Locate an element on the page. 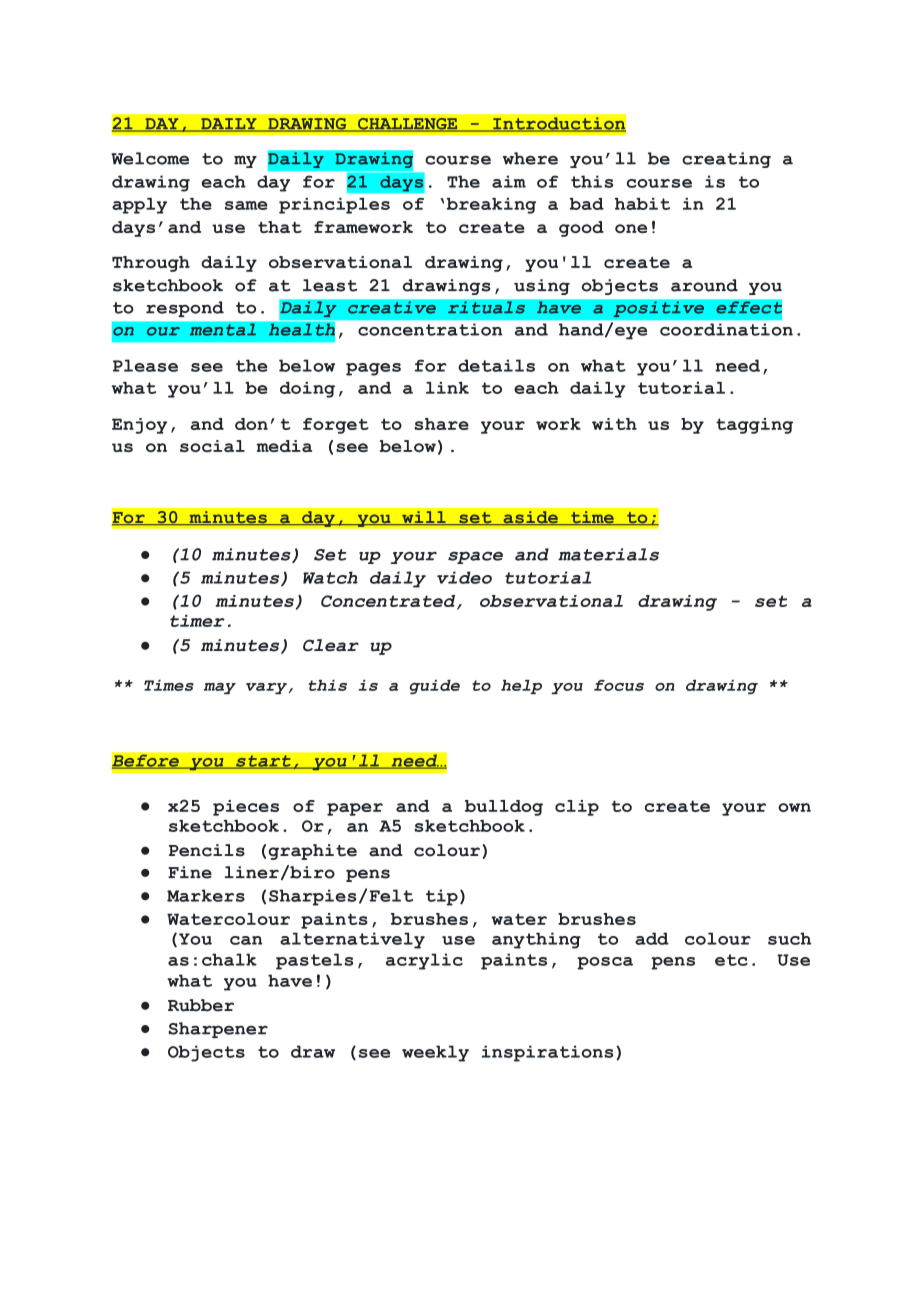 This page has width=924, height=1308. creating is located at coordinates (726, 160).
